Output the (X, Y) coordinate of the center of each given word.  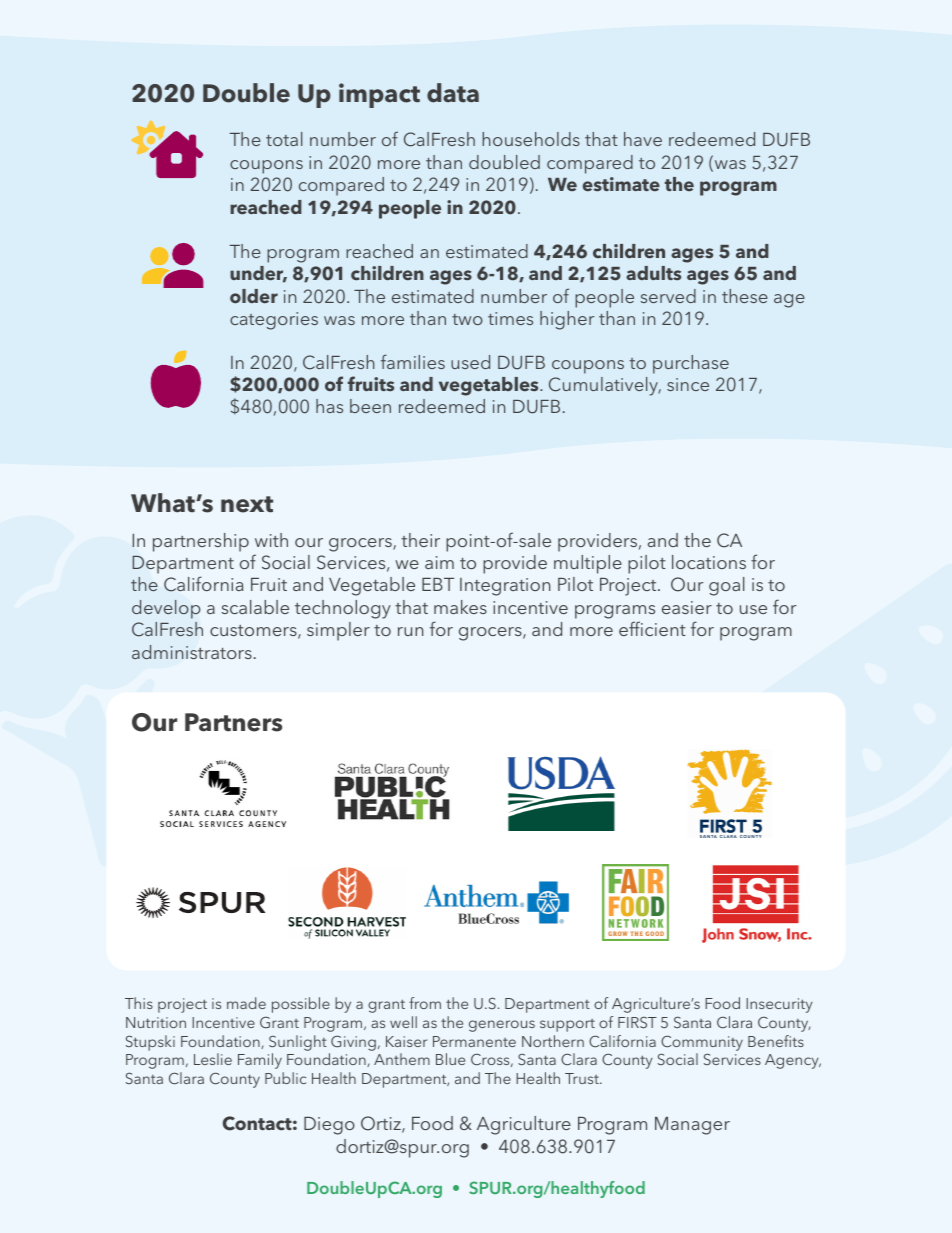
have (643, 139)
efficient (652, 628)
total (284, 139)
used (470, 362)
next (247, 504)
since (688, 384)
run (410, 631)
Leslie (213, 1059)
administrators (192, 652)
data (453, 93)
